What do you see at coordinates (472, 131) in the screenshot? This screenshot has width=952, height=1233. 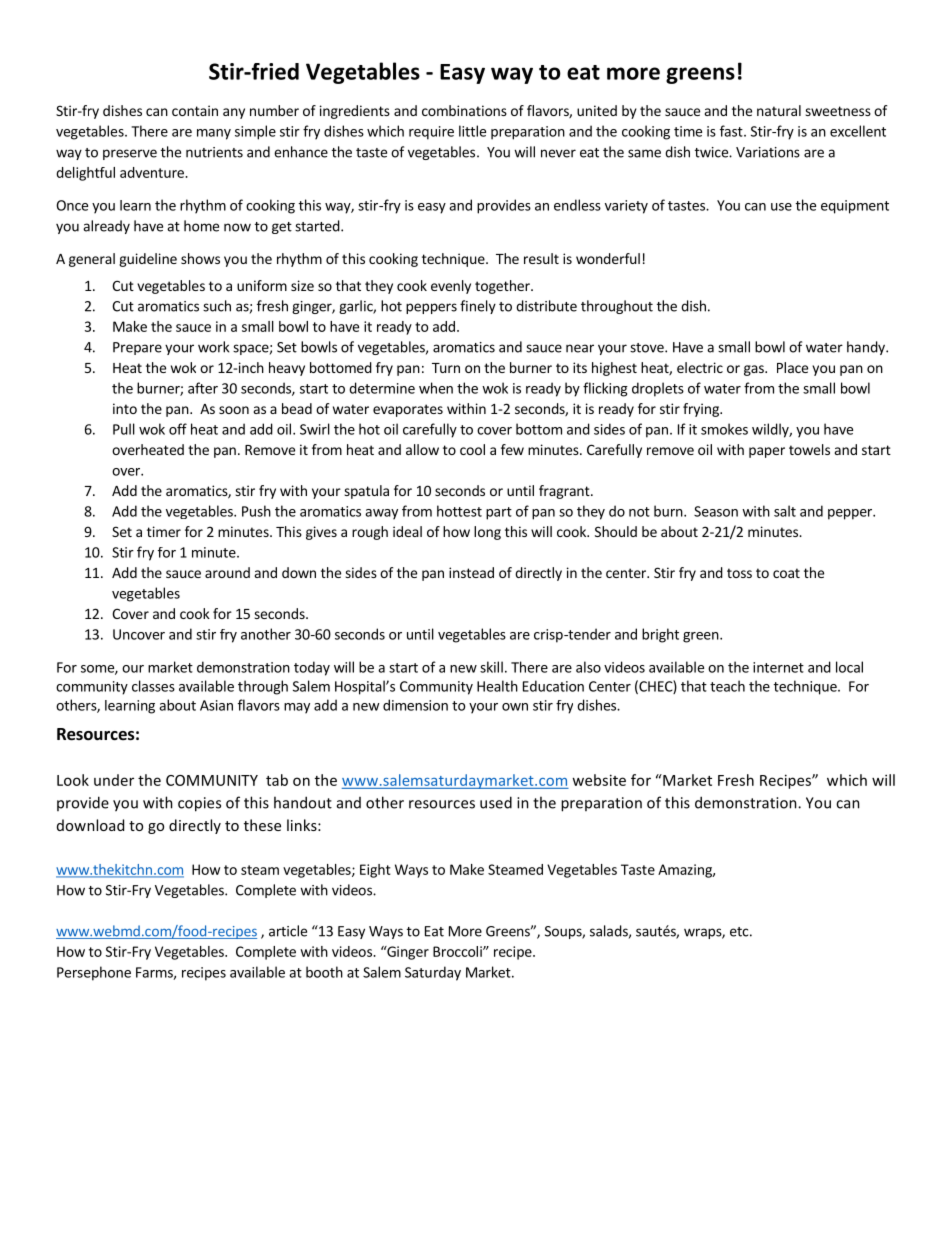 I see `little` at bounding box center [472, 131].
